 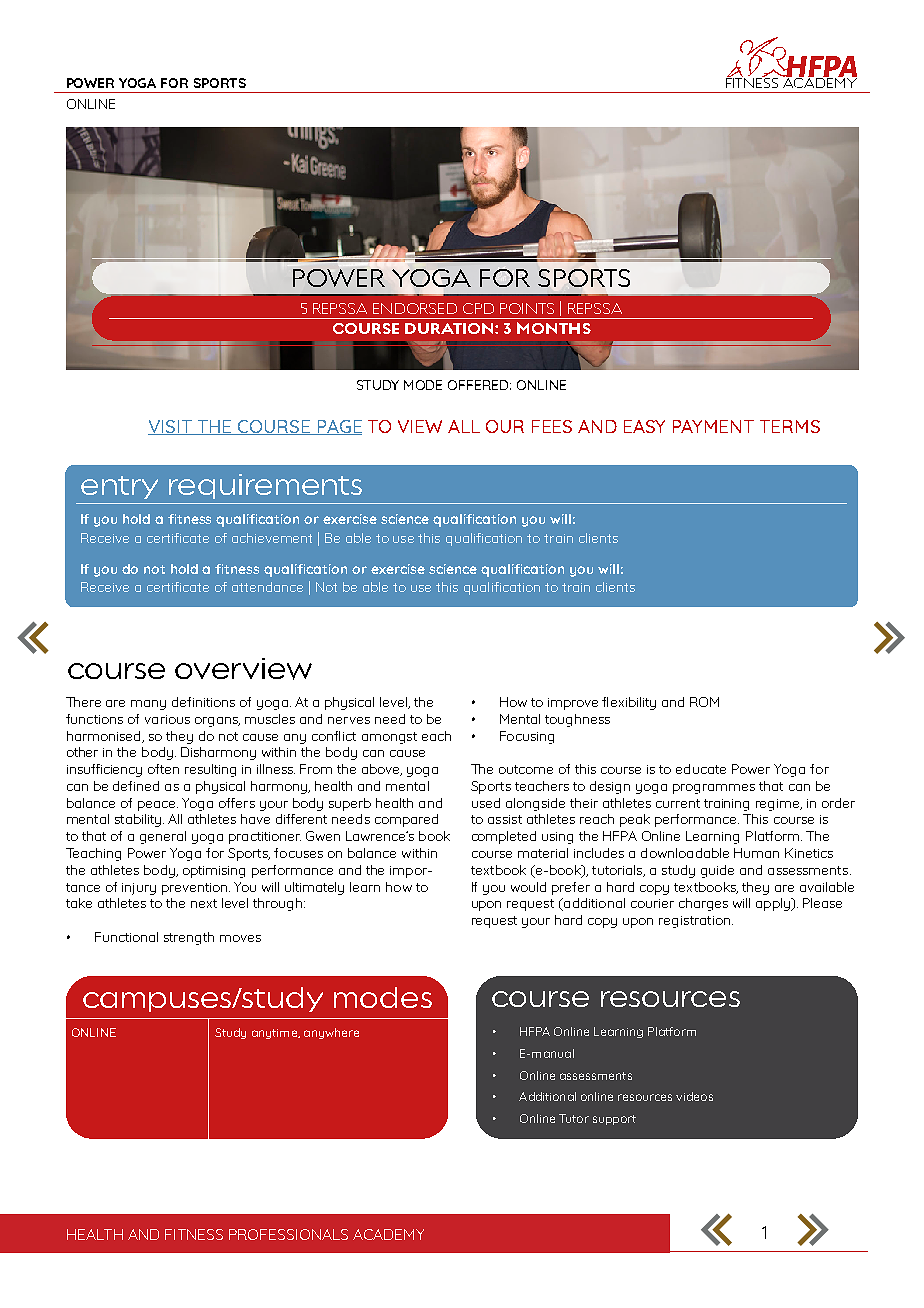 I want to click on next, so click(x=204, y=903).
